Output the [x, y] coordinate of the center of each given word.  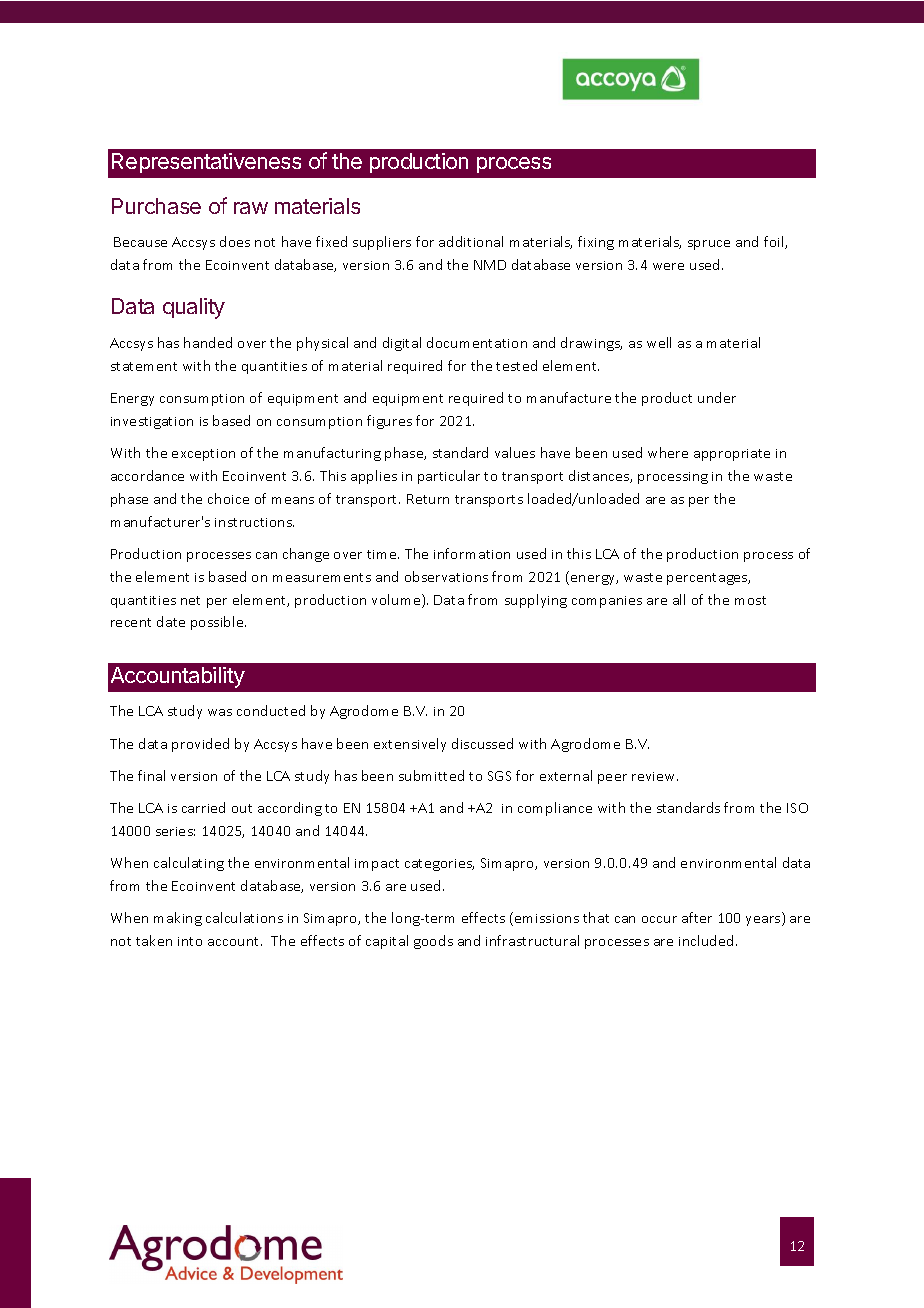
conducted [271, 710]
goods [433, 942]
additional [471, 241]
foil [775, 242]
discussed [482, 743]
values [515, 452]
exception [203, 455]
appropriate [732, 455]
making [178, 919]
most [750, 600]
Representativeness [206, 163]
